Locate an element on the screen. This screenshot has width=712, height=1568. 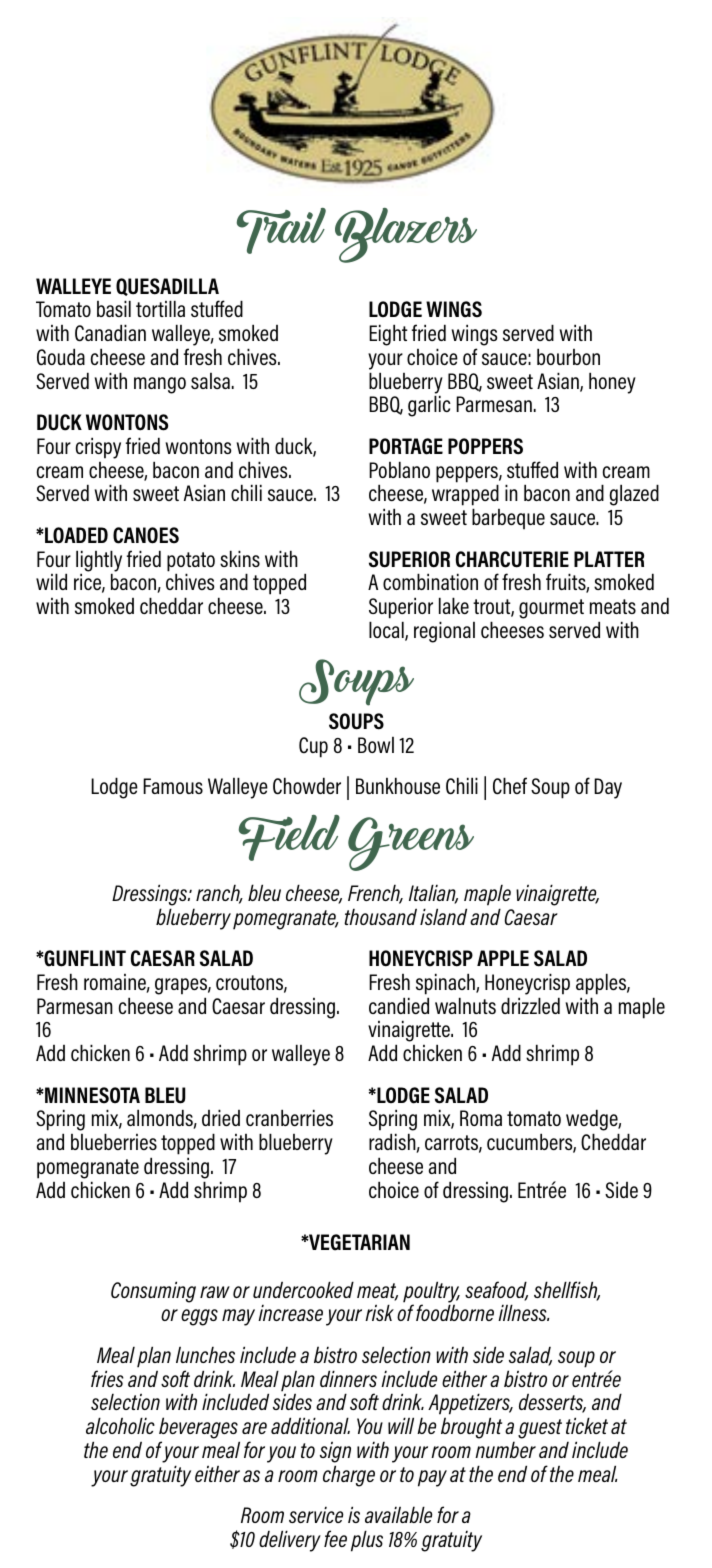
Famous is located at coordinates (173, 786).
